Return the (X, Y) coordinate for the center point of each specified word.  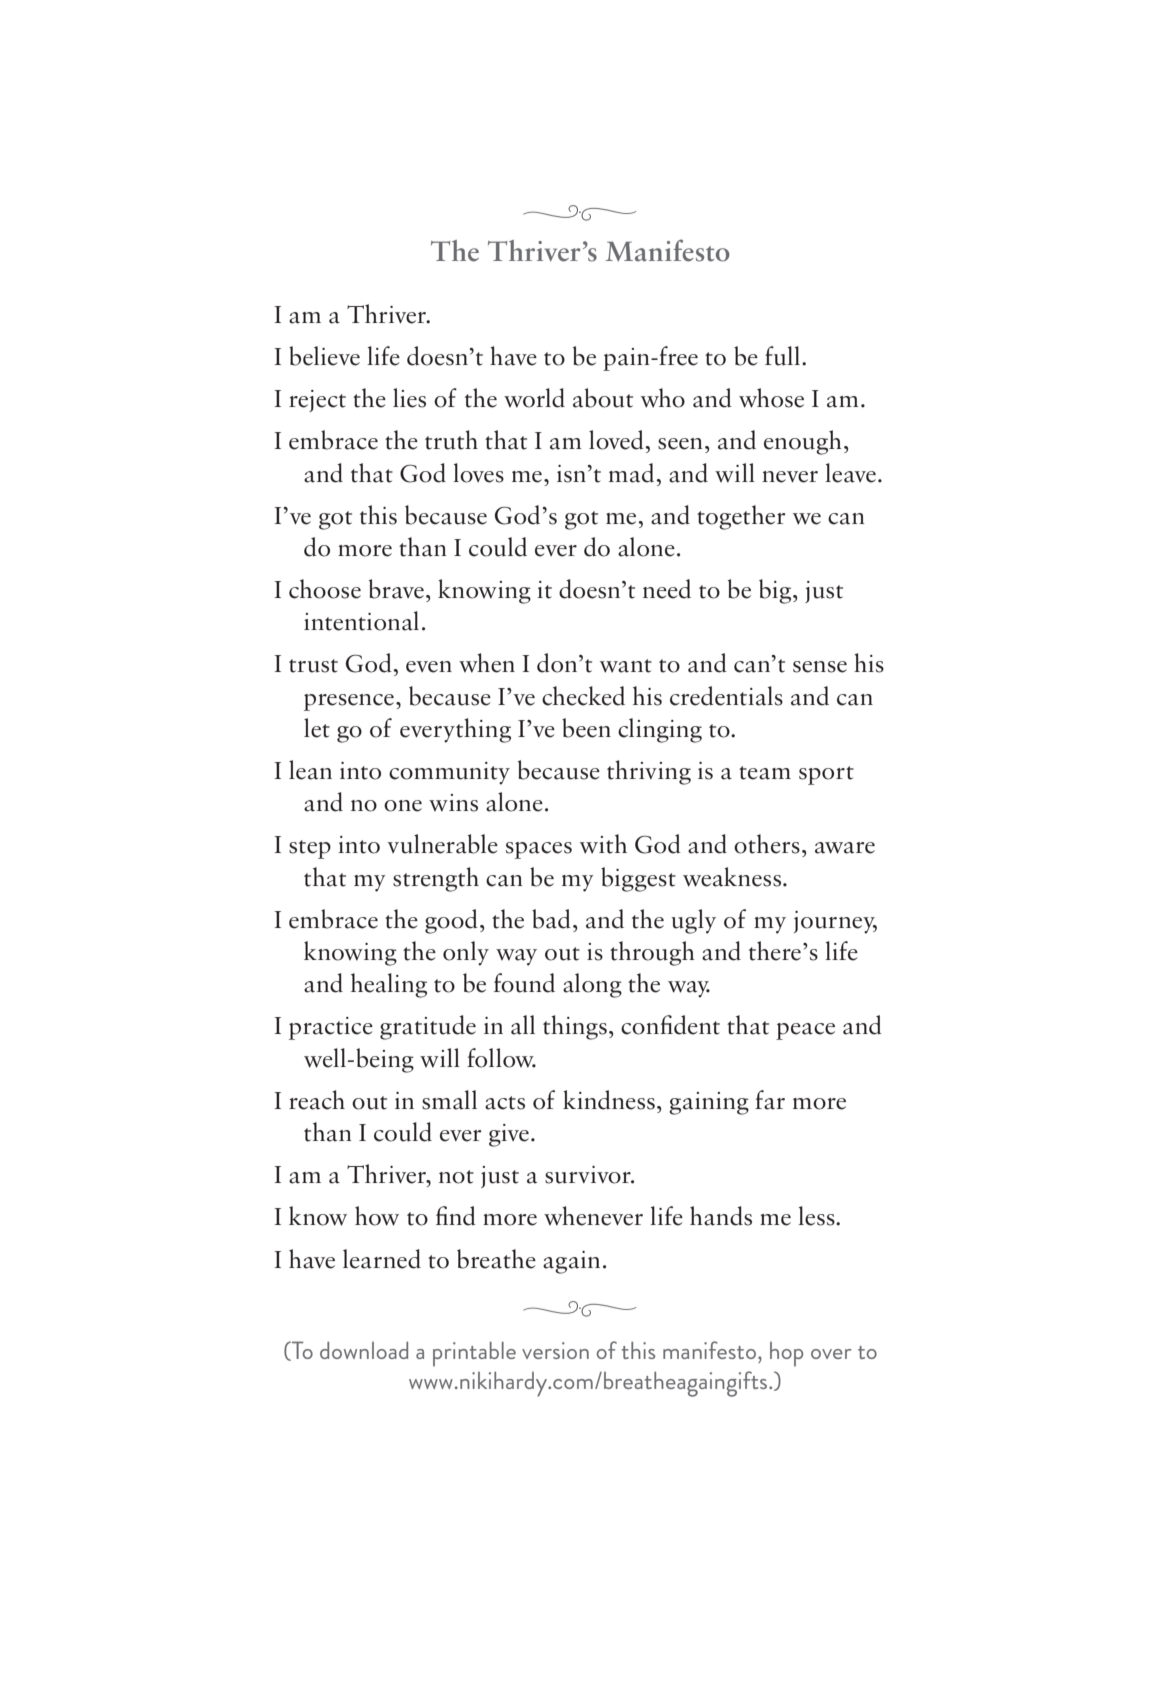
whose (771, 398)
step (310, 849)
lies (409, 398)
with (603, 844)
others (767, 844)
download (364, 1350)
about (603, 398)
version (555, 1350)
